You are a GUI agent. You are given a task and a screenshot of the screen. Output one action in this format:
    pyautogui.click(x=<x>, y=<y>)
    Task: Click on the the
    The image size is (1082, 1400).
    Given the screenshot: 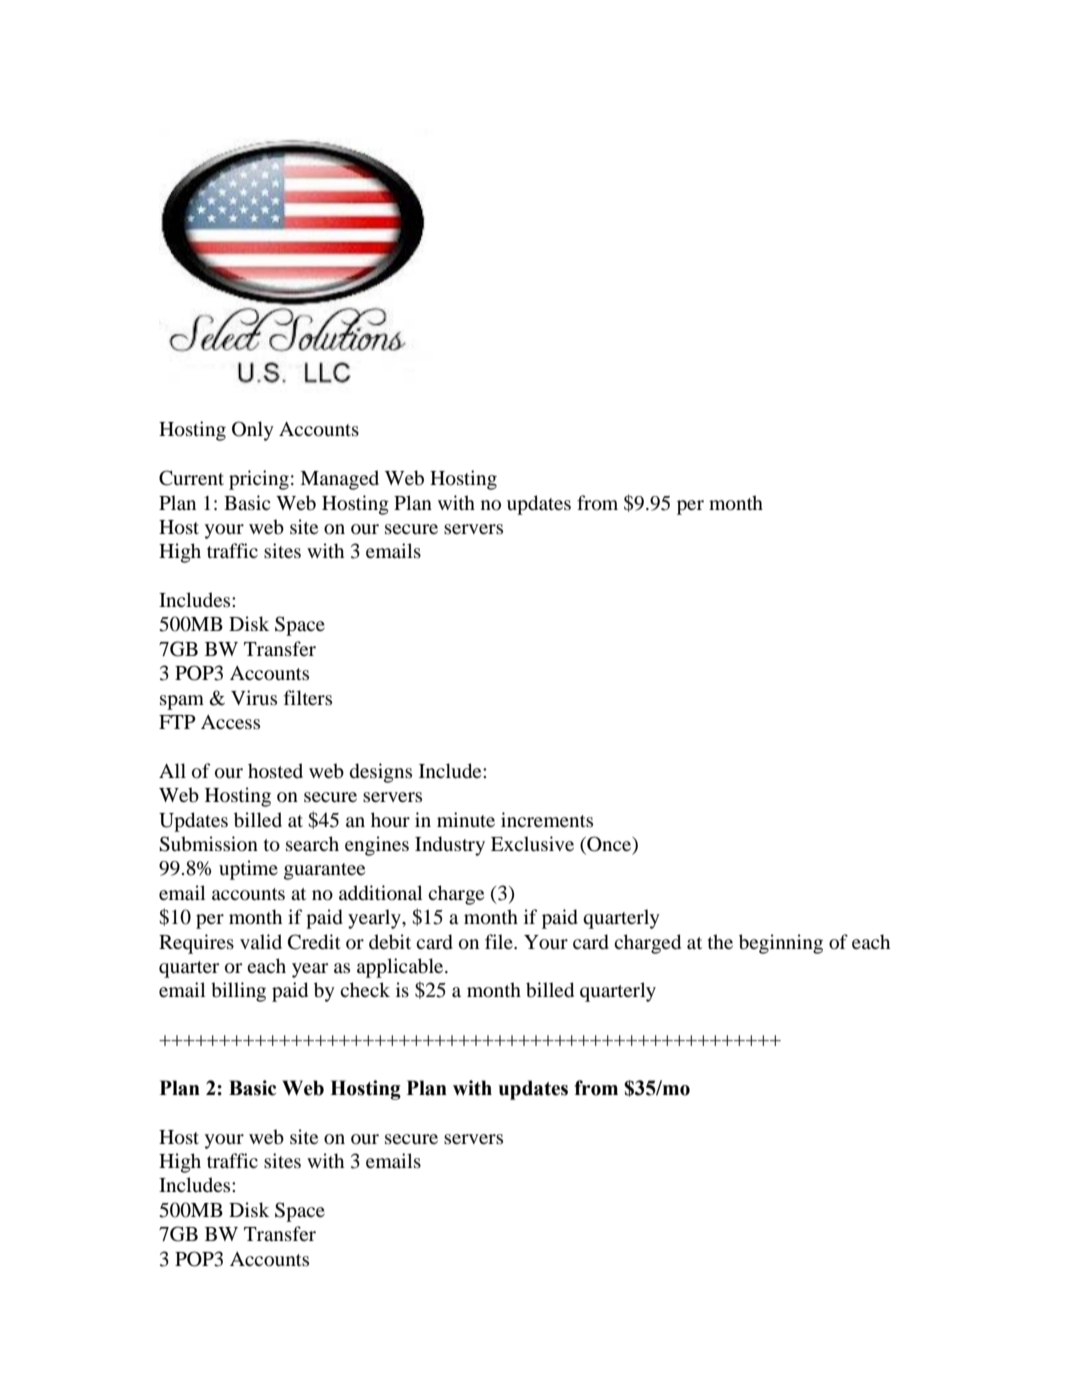 What is the action you would take?
    pyautogui.click(x=720, y=941)
